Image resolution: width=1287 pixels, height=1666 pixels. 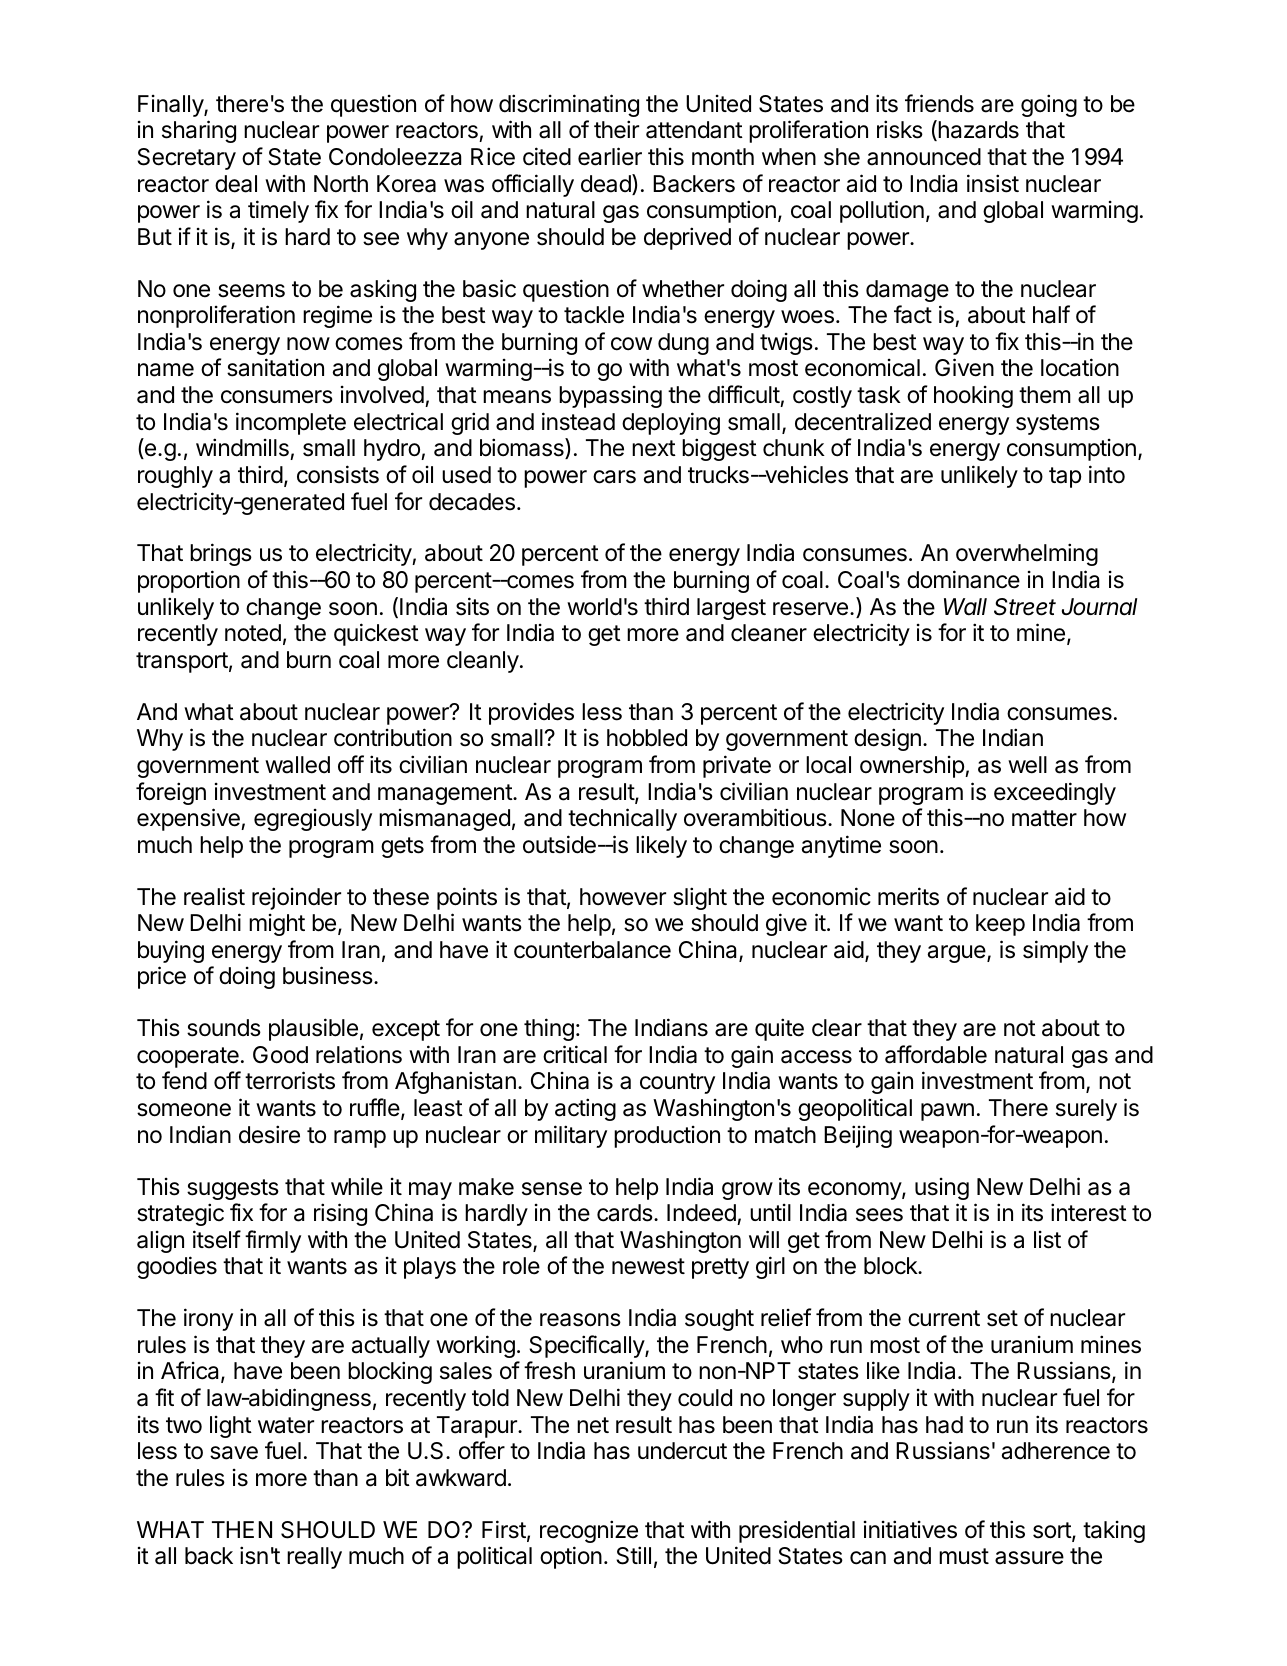 I want to click on deal, so click(x=236, y=184).
